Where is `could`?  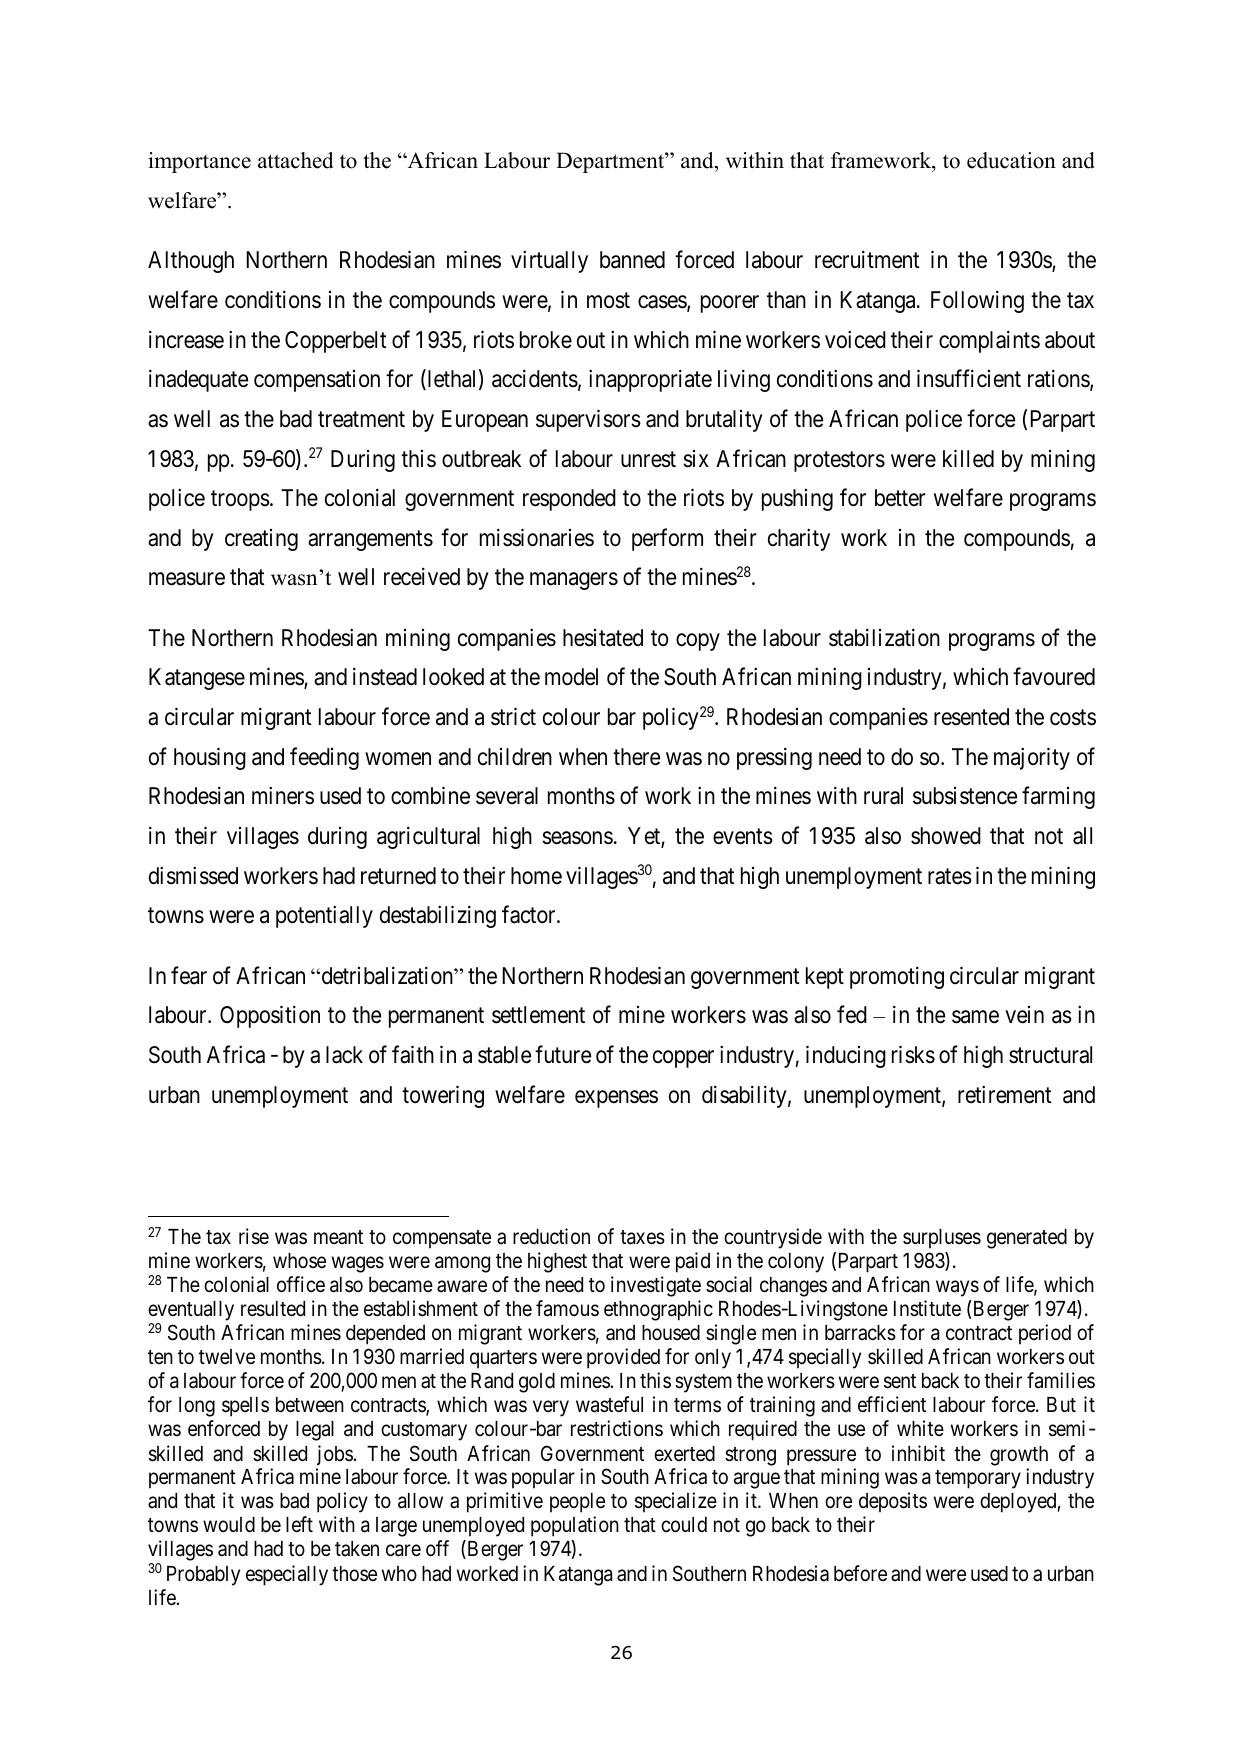
could is located at coordinates (684, 1525).
